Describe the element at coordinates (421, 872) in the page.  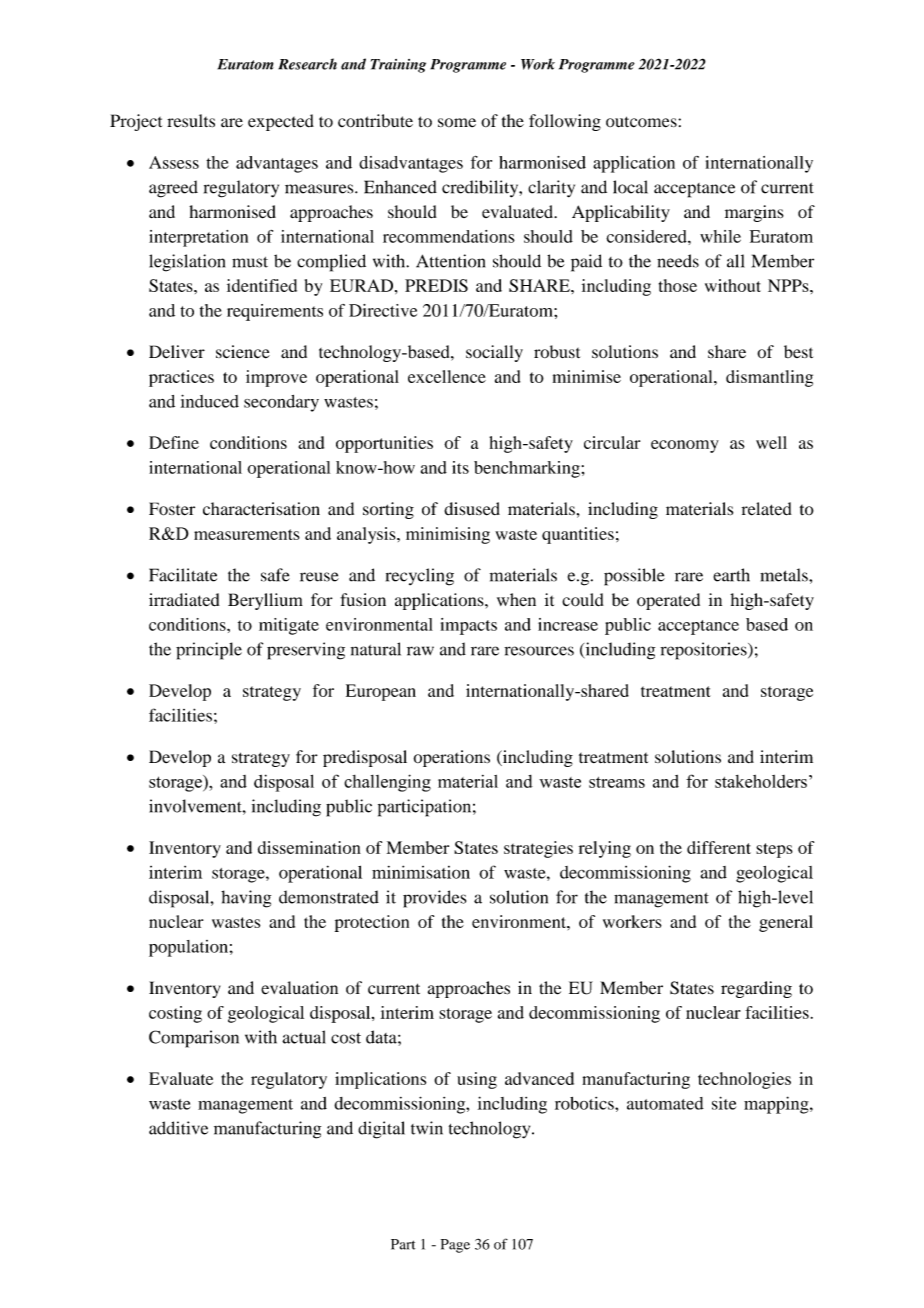
I see `minimisation` at that location.
